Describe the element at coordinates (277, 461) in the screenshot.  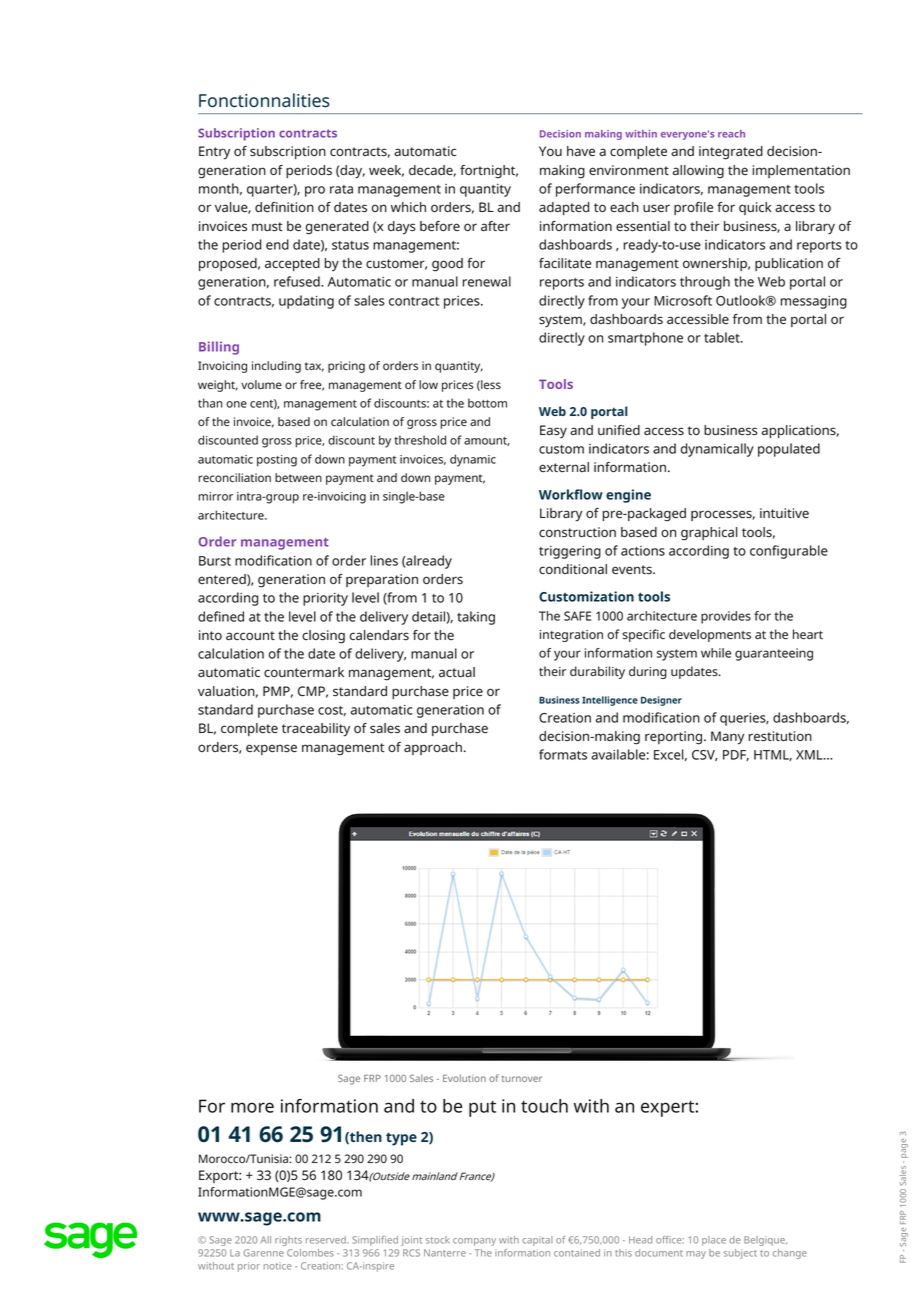
I see `posting` at that location.
